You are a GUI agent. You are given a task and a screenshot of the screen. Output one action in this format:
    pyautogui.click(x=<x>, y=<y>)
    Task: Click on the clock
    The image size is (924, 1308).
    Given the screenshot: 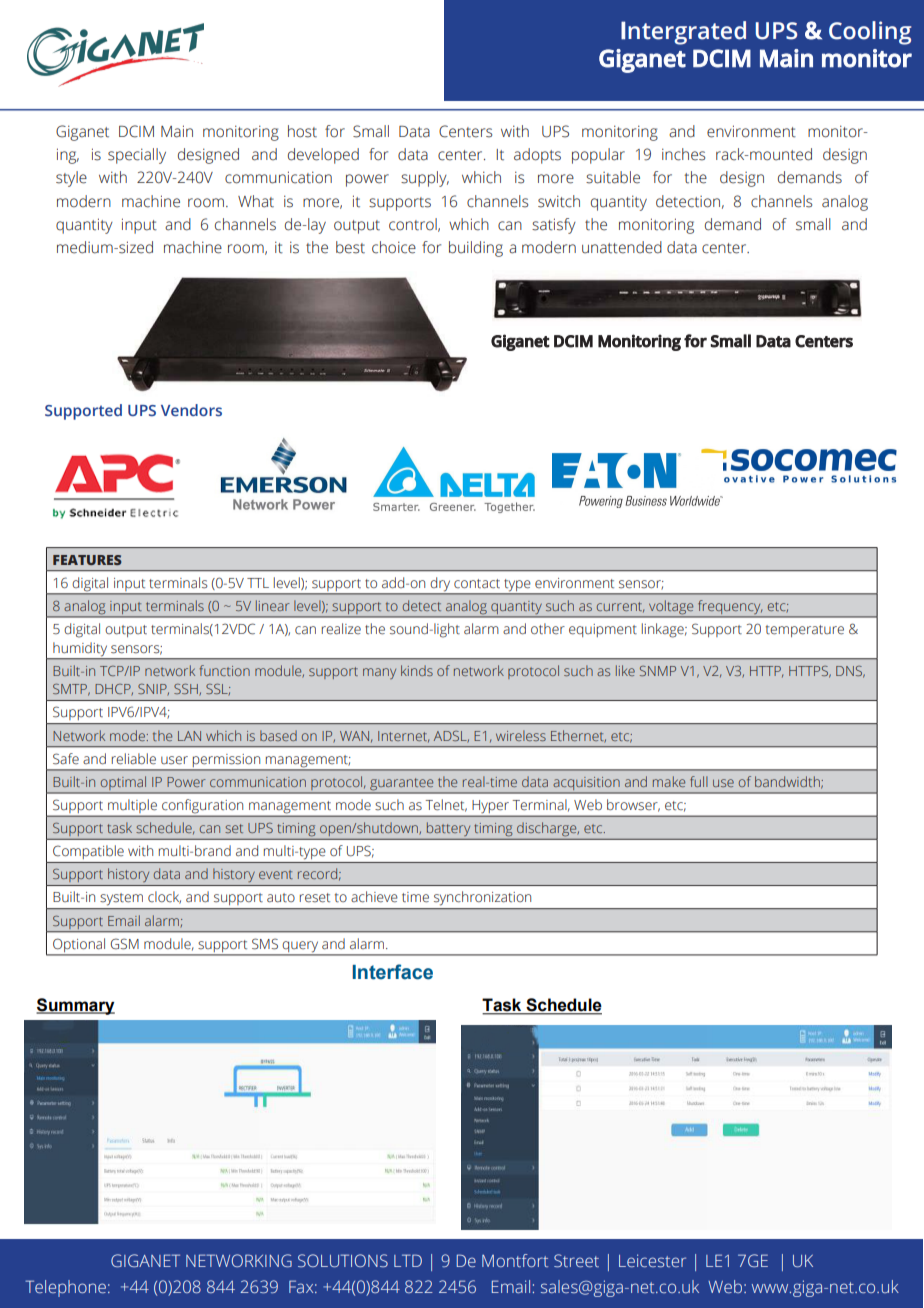 What is the action you would take?
    pyautogui.click(x=164, y=897)
